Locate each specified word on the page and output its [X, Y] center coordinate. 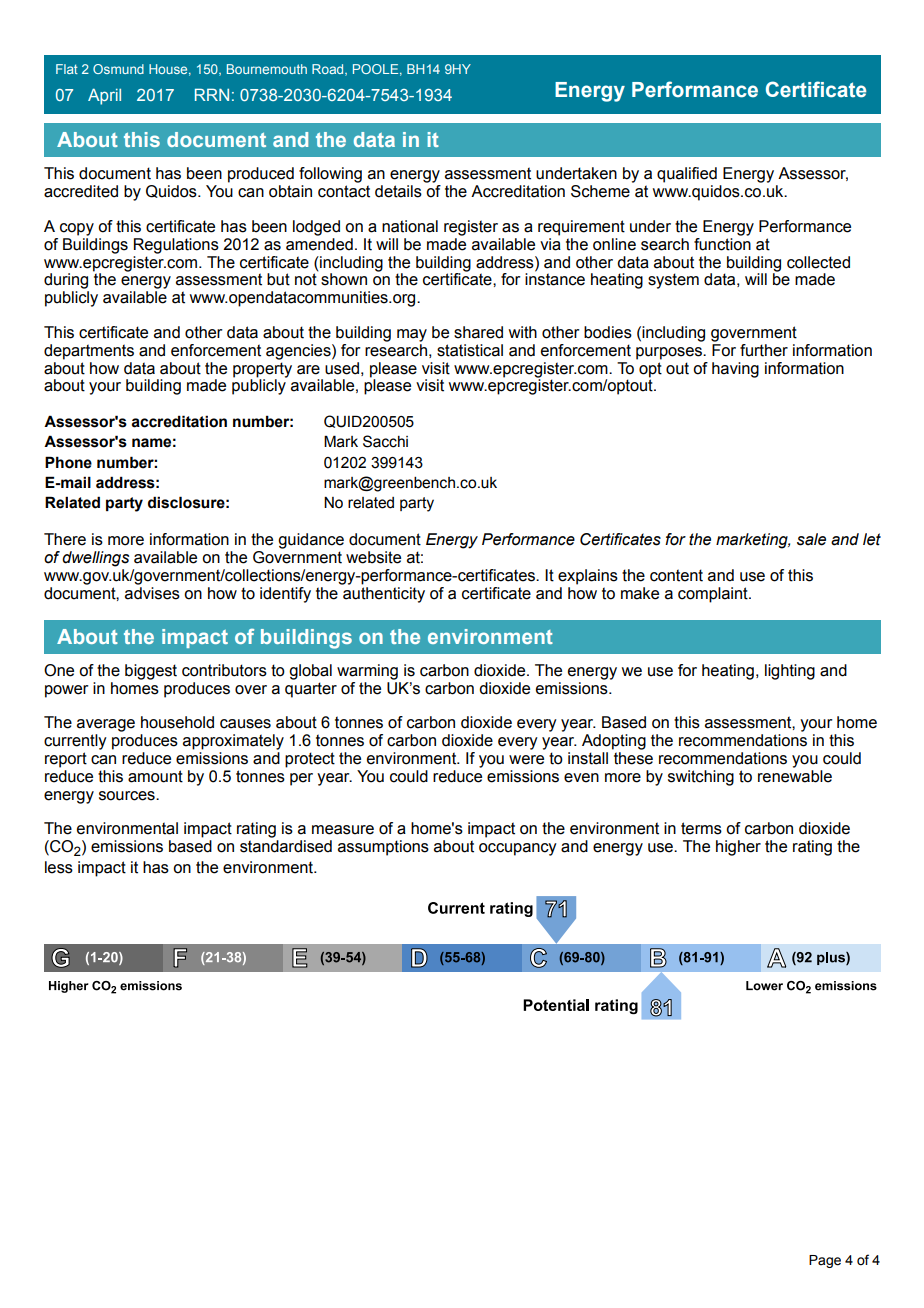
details [398, 191]
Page [825, 1261]
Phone [68, 462]
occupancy [518, 849]
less [59, 867]
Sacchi [385, 441]
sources [128, 796]
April [104, 96]
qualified [687, 175]
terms [701, 828]
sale [811, 539]
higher [738, 848]
